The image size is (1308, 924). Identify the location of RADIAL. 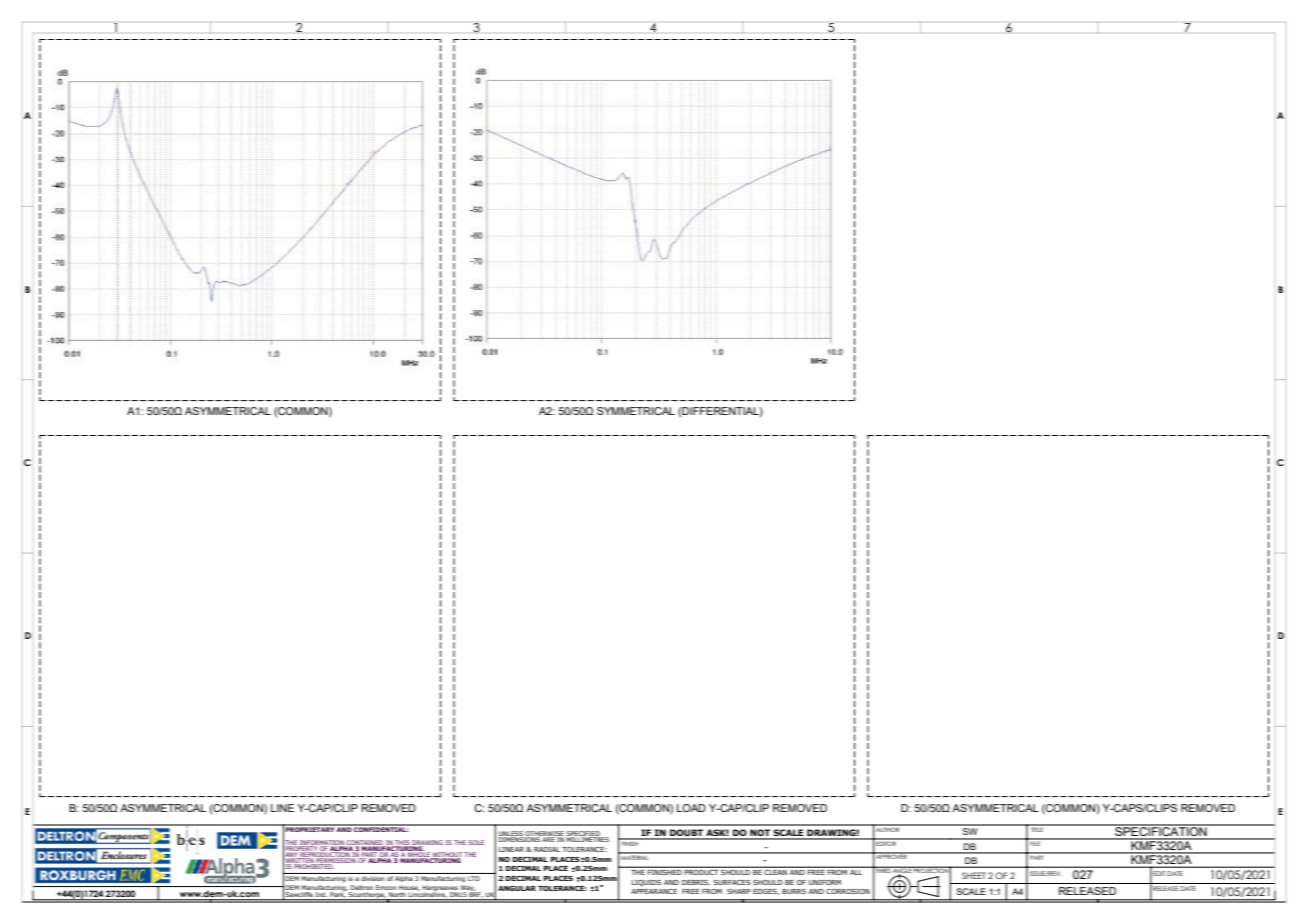
(547, 849).
